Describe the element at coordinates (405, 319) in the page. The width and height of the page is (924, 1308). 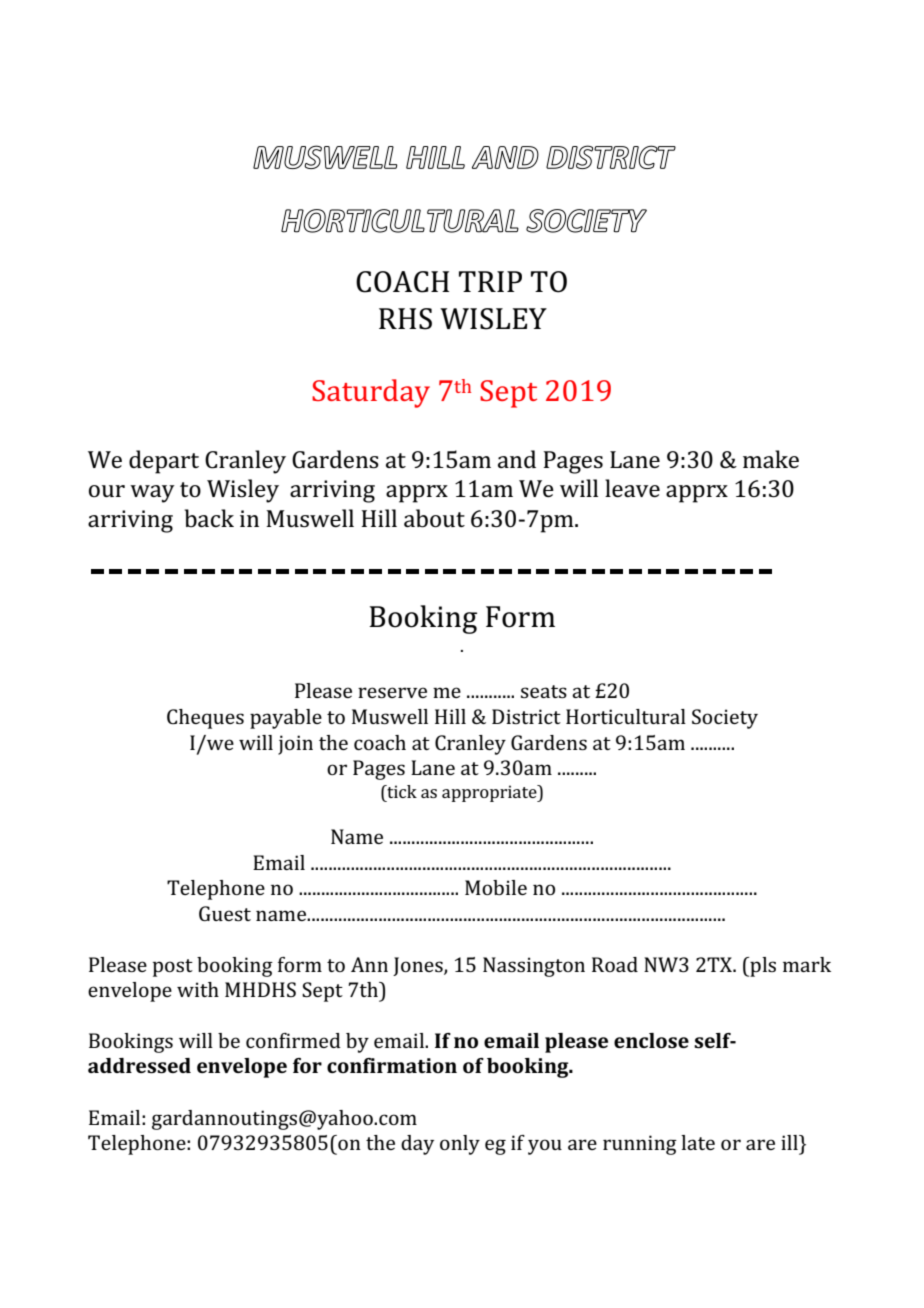
I see `RHS` at that location.
